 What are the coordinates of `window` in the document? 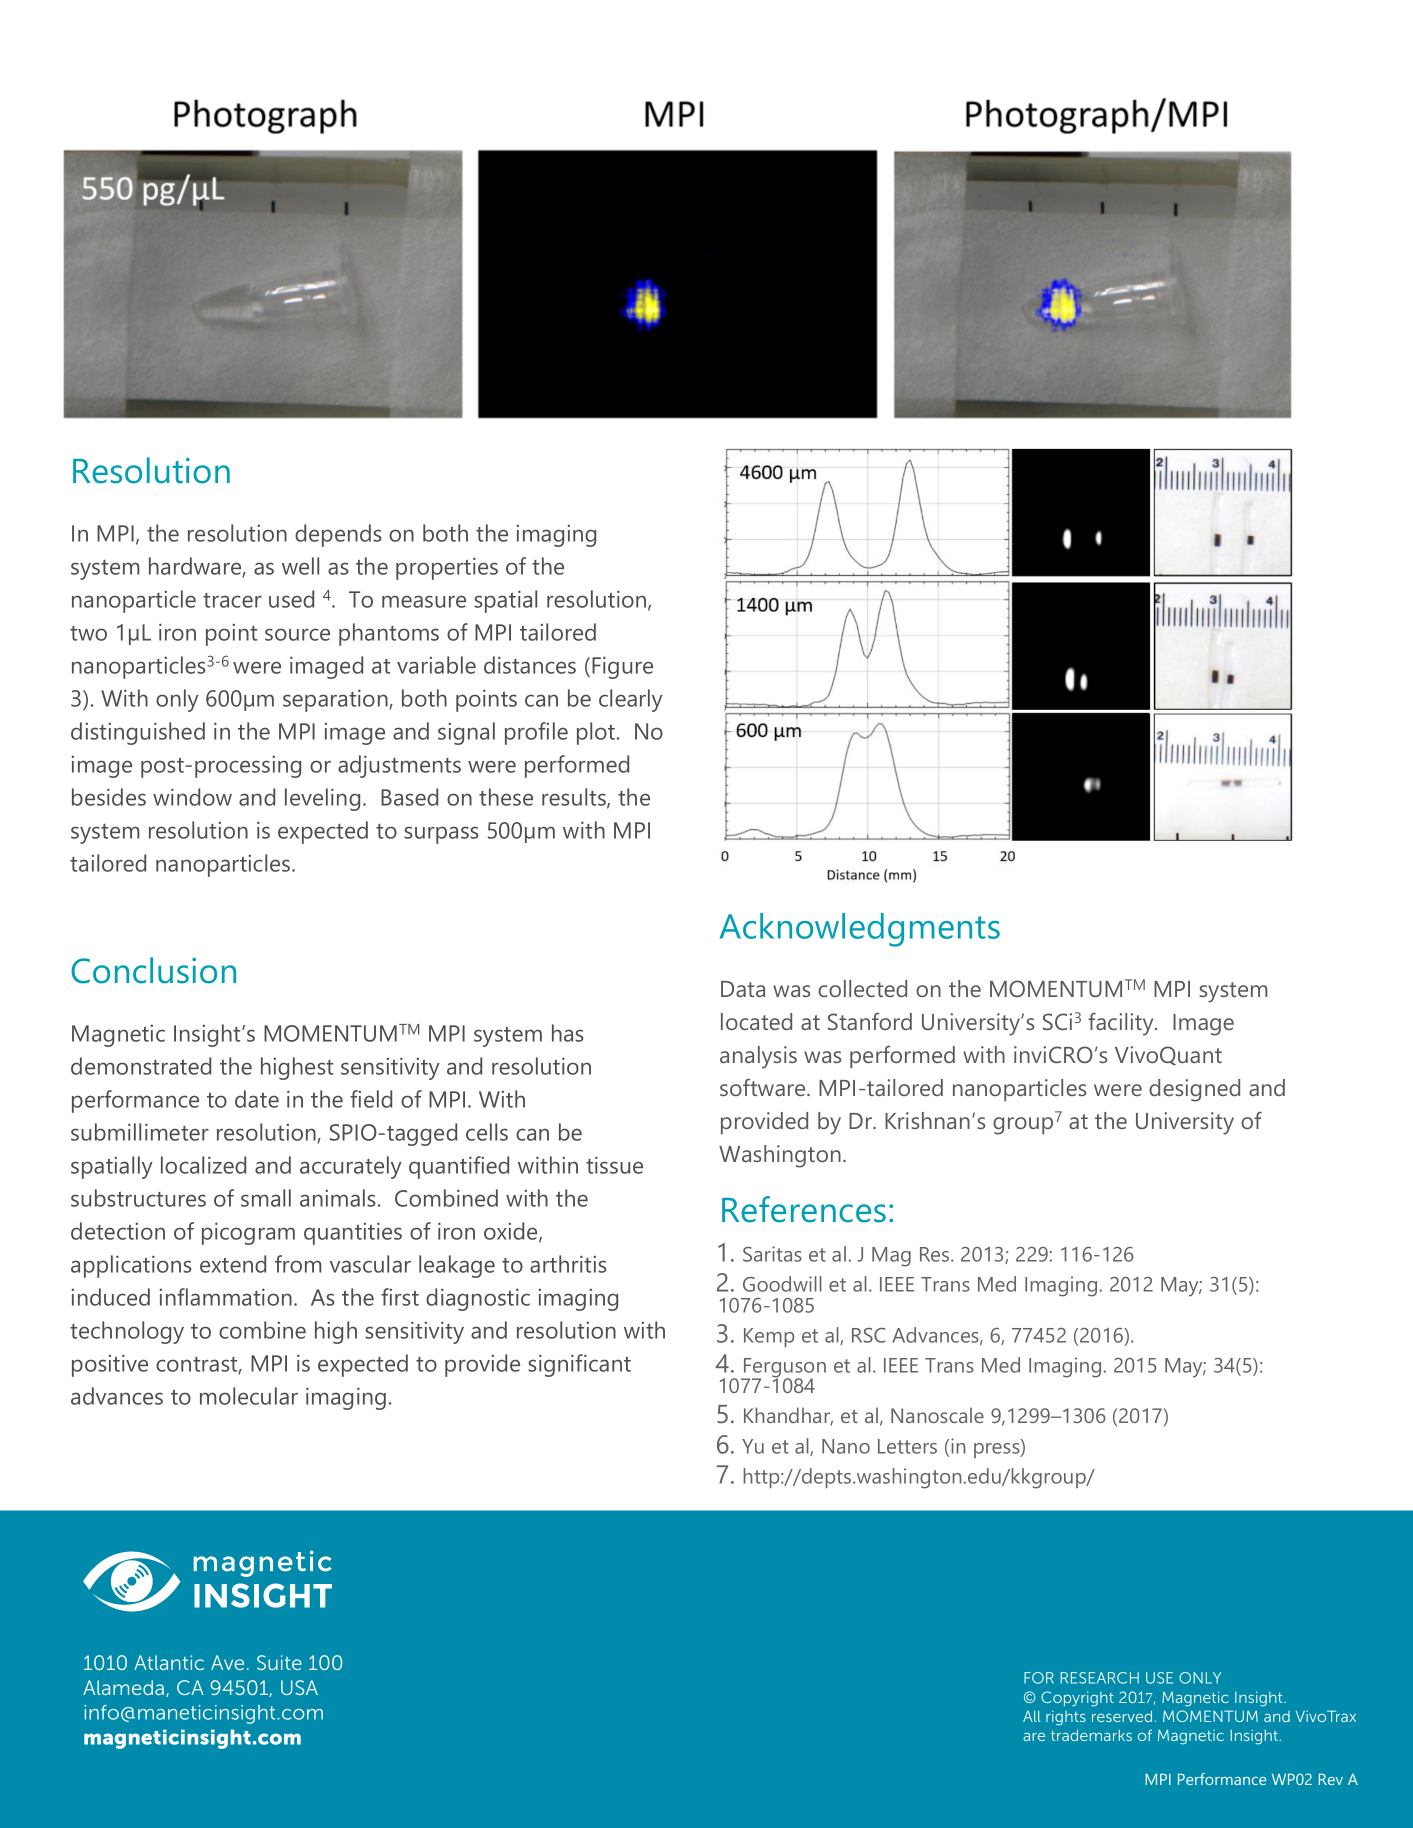 It's located at (192, 797).
